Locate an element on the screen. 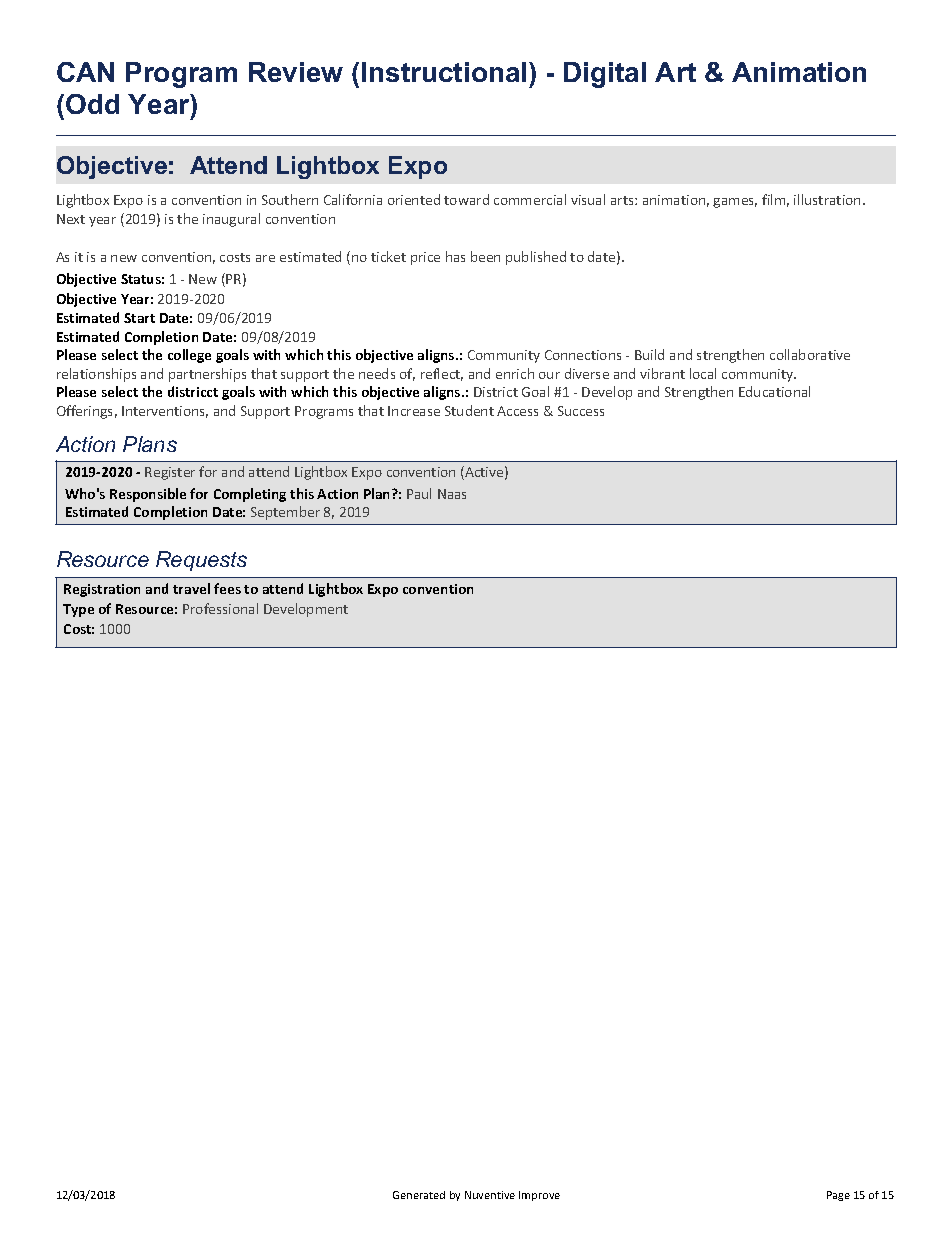 The height and width of the screenshot is (1233, 952). Educational is located at coordinates (774, 391).
